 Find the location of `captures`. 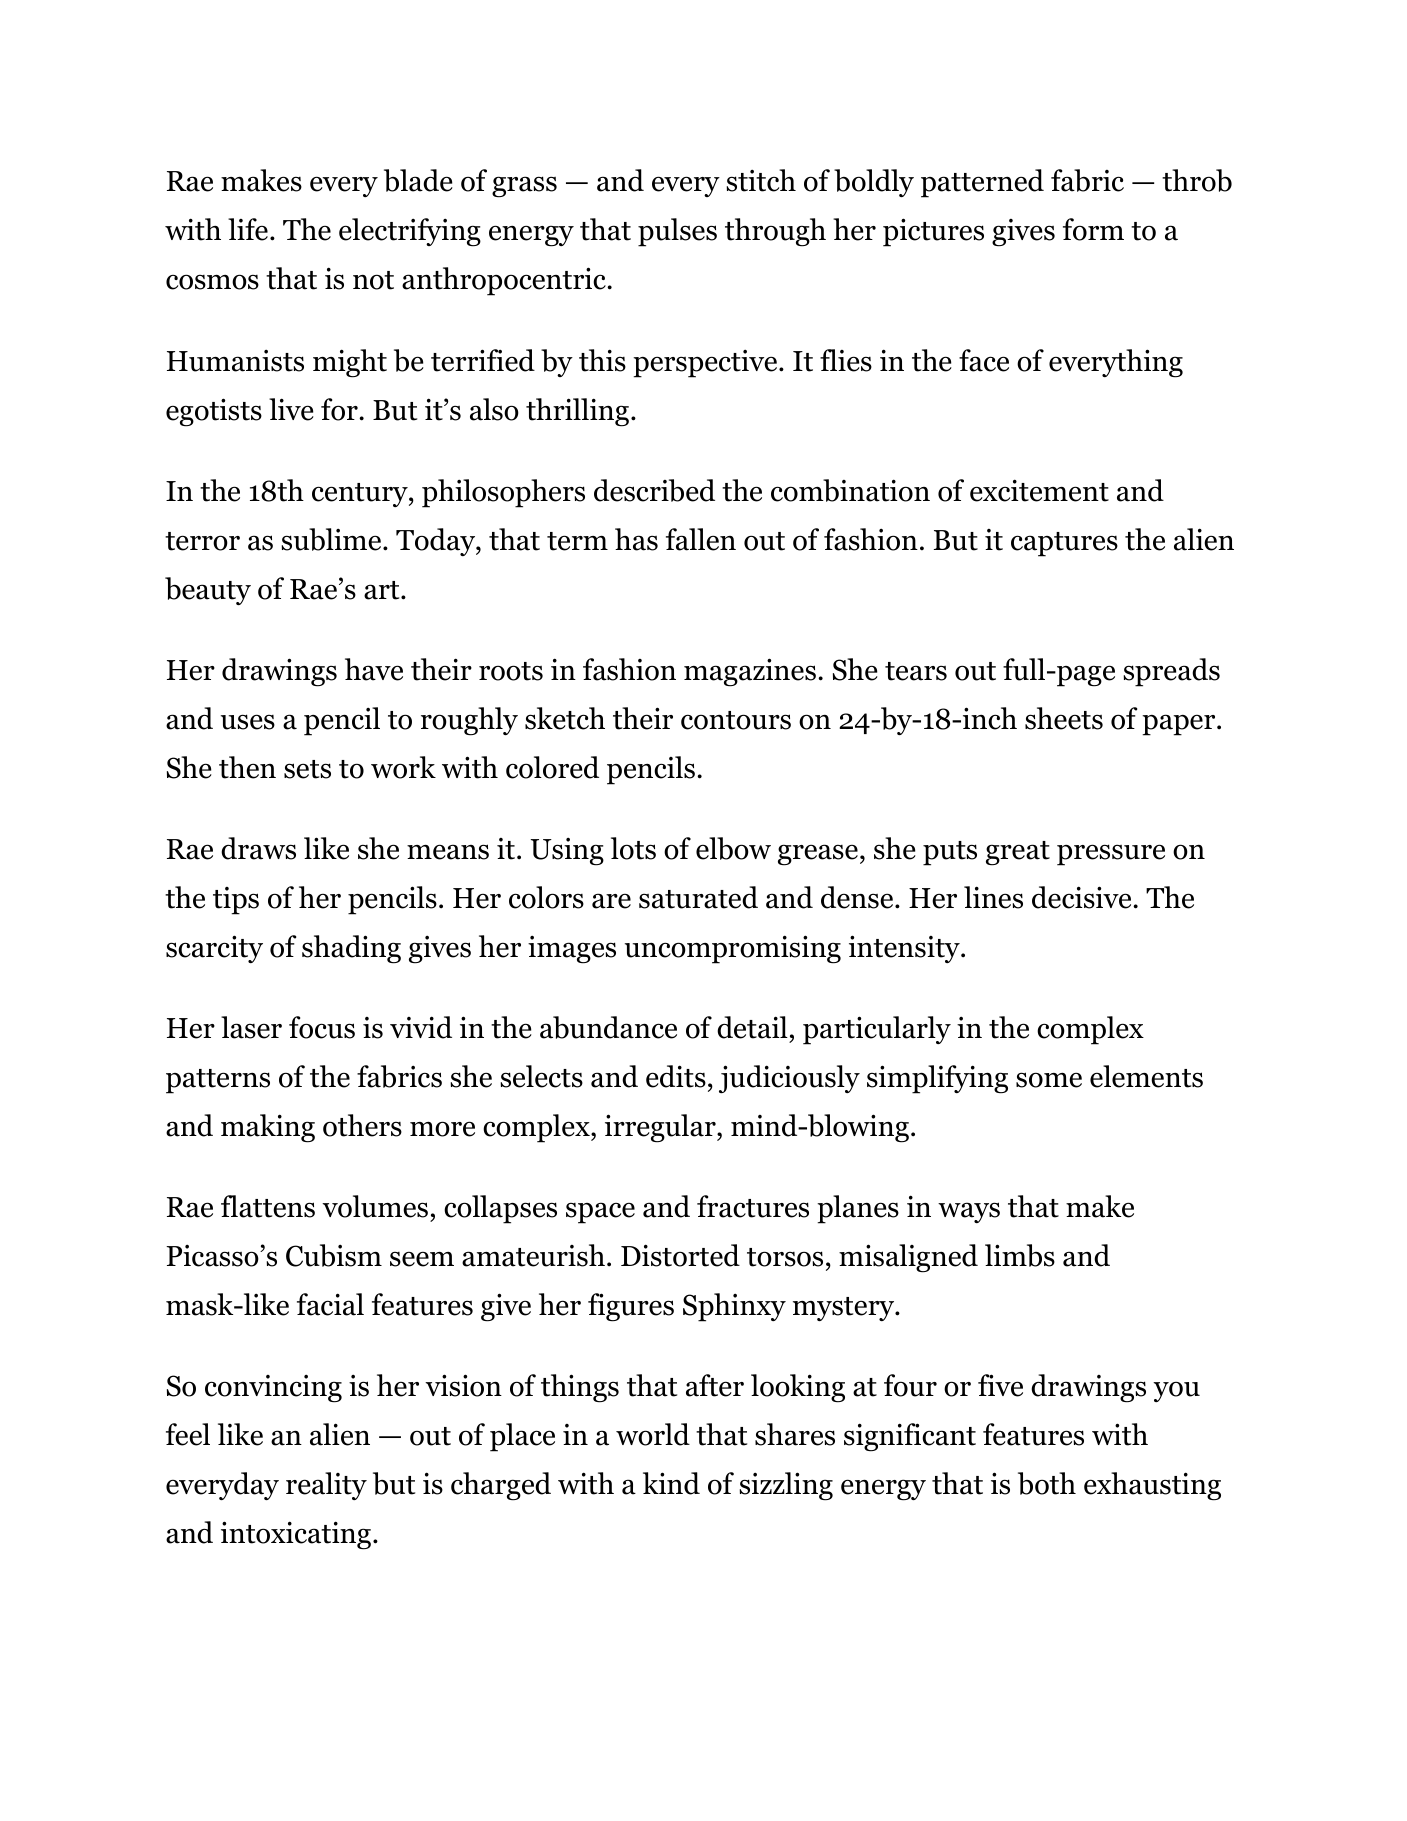

captures is located at coordinates (1064, 544).
